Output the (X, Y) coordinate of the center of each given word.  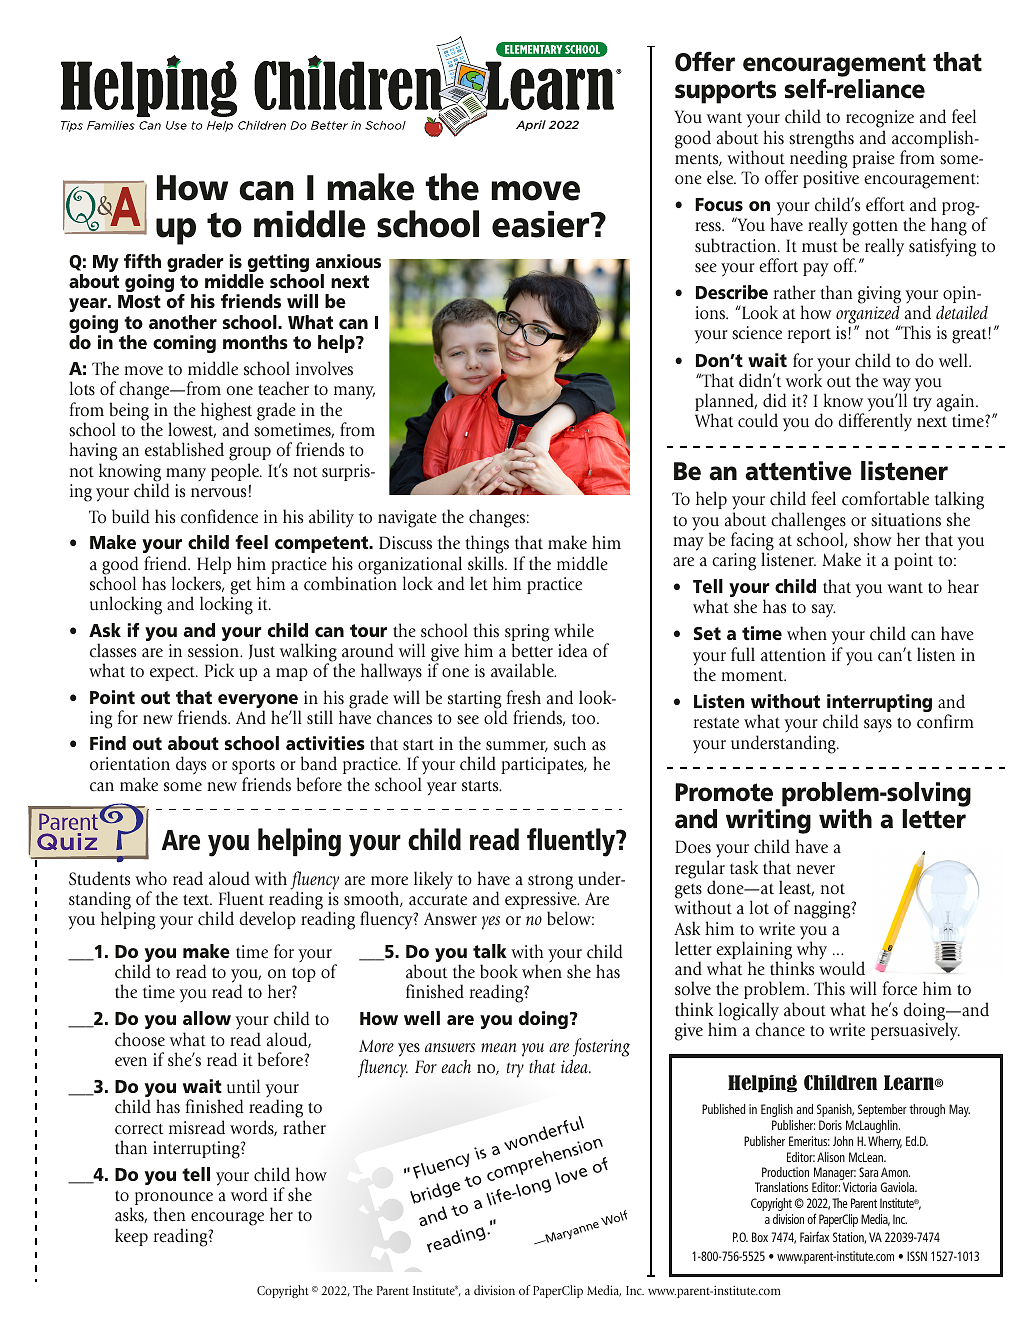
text (197, 900)
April (531, 125)
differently (875, 422)
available (523, 670)
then (169, 1214)
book (499, 971)
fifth (142, 261)
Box (760, 1237)
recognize (880, 120)
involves (324, 368)
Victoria (860, 1187)
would (842, 968)
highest (226, 412)
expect (173, 673)
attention (793, 655)
